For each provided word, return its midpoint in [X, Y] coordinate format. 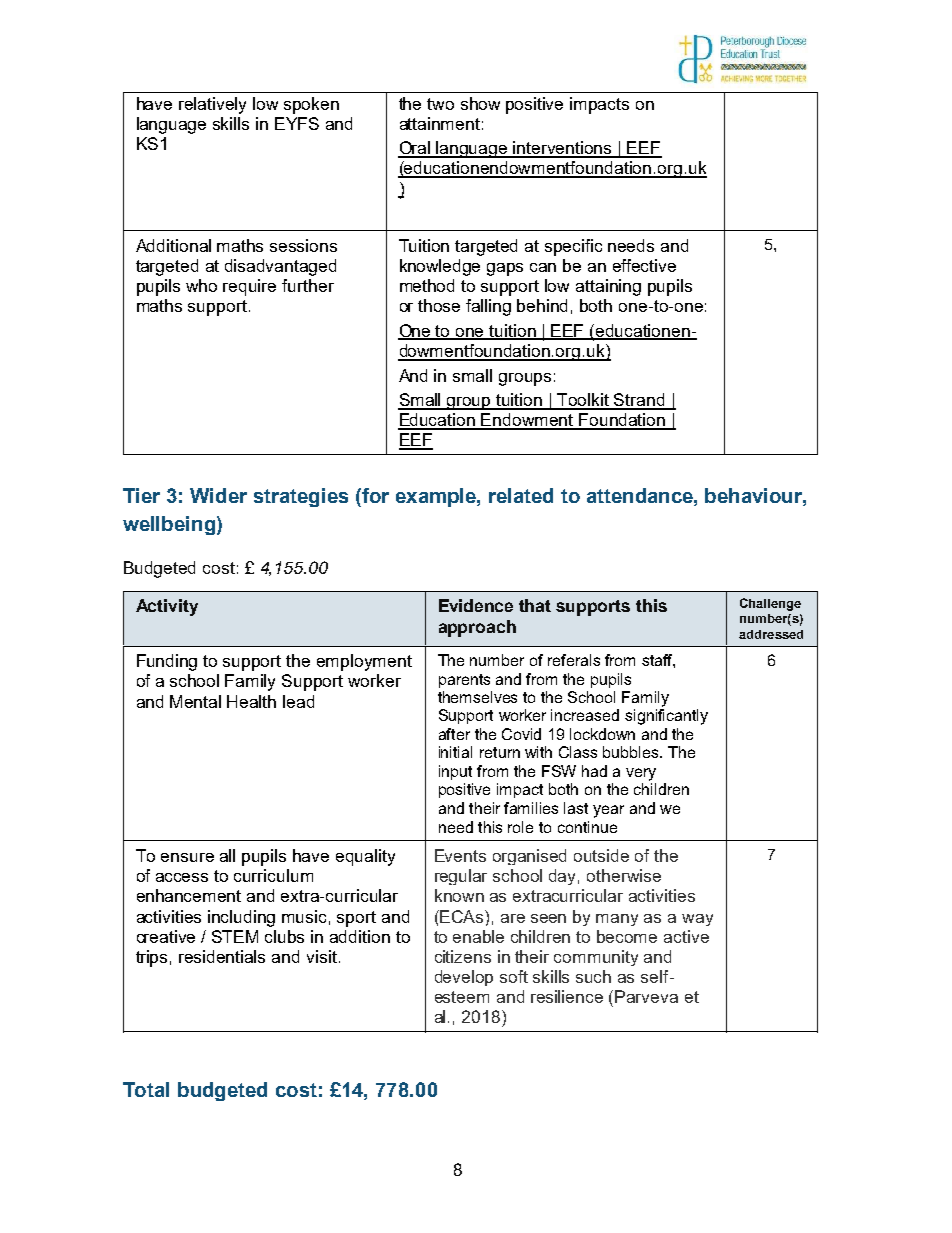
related [521, 495]
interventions [563, 149]
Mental [195, 701]
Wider [218, 495]
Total [146, 1089]
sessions [303, 245]
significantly [666, 717]
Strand [640, 401]
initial [455, 752]
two [440, 104]
